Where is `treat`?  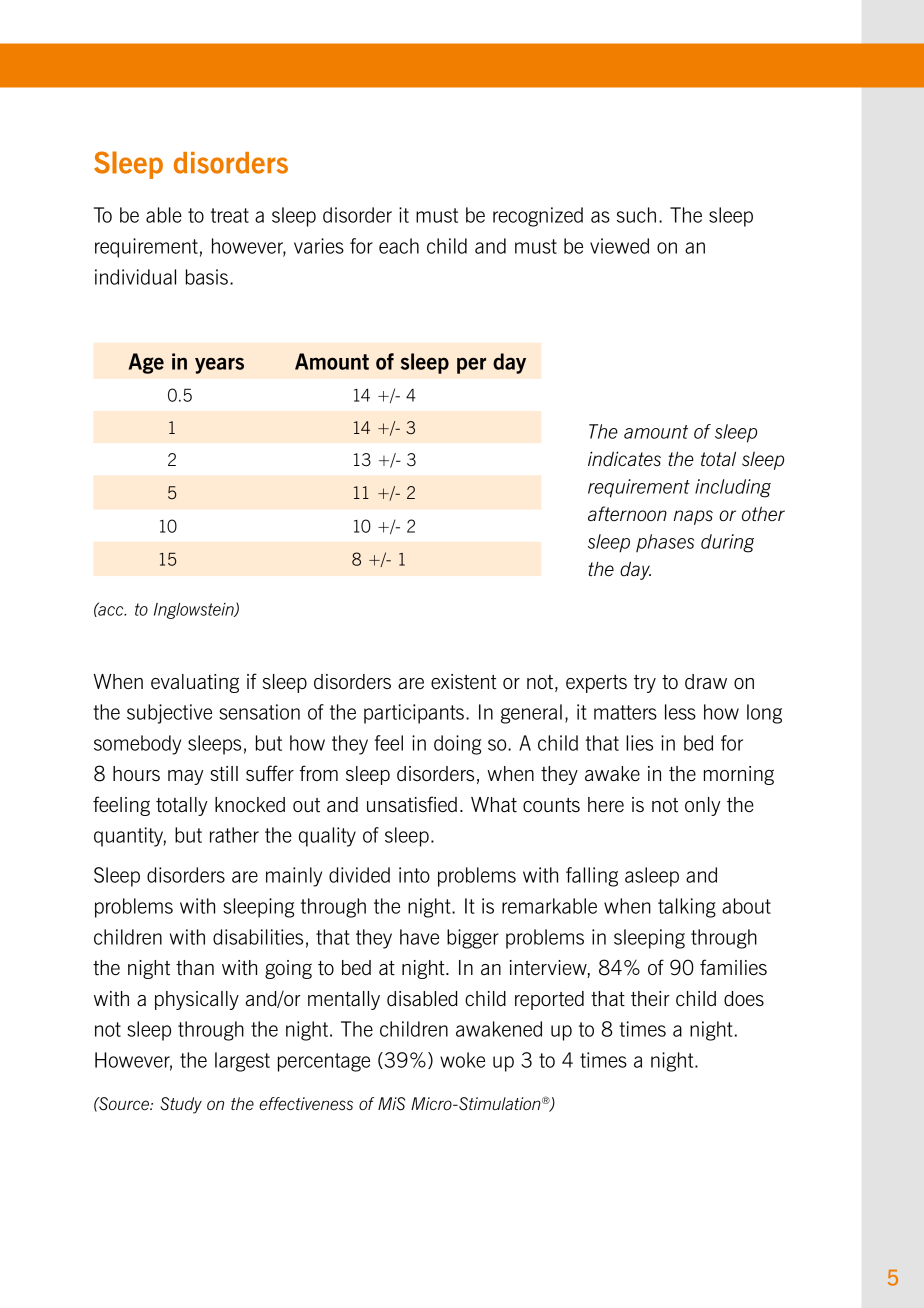 treat is located at coordinates (230, 215).
